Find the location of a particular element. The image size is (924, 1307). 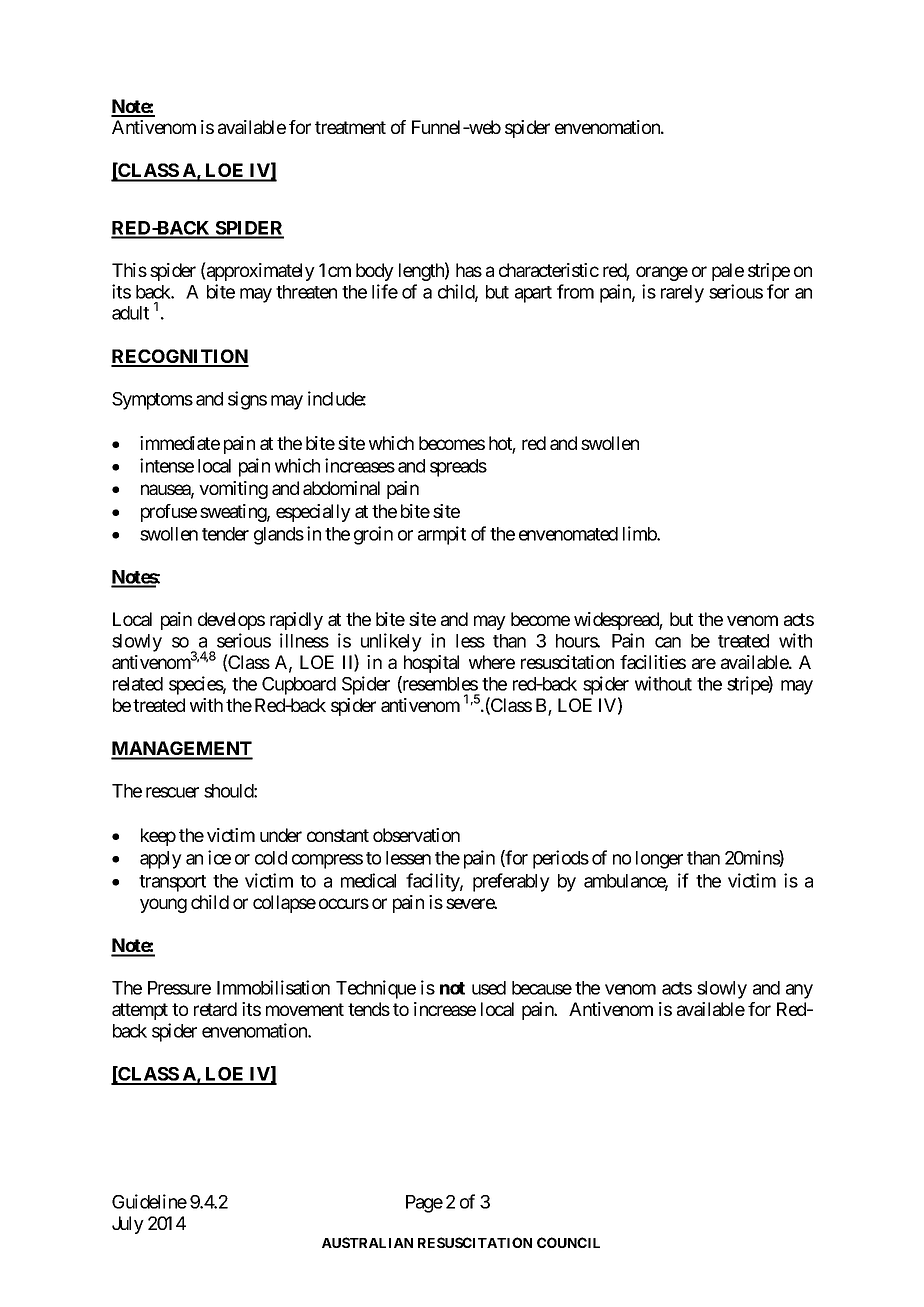

Page is located at coordinates (424, 1204).
